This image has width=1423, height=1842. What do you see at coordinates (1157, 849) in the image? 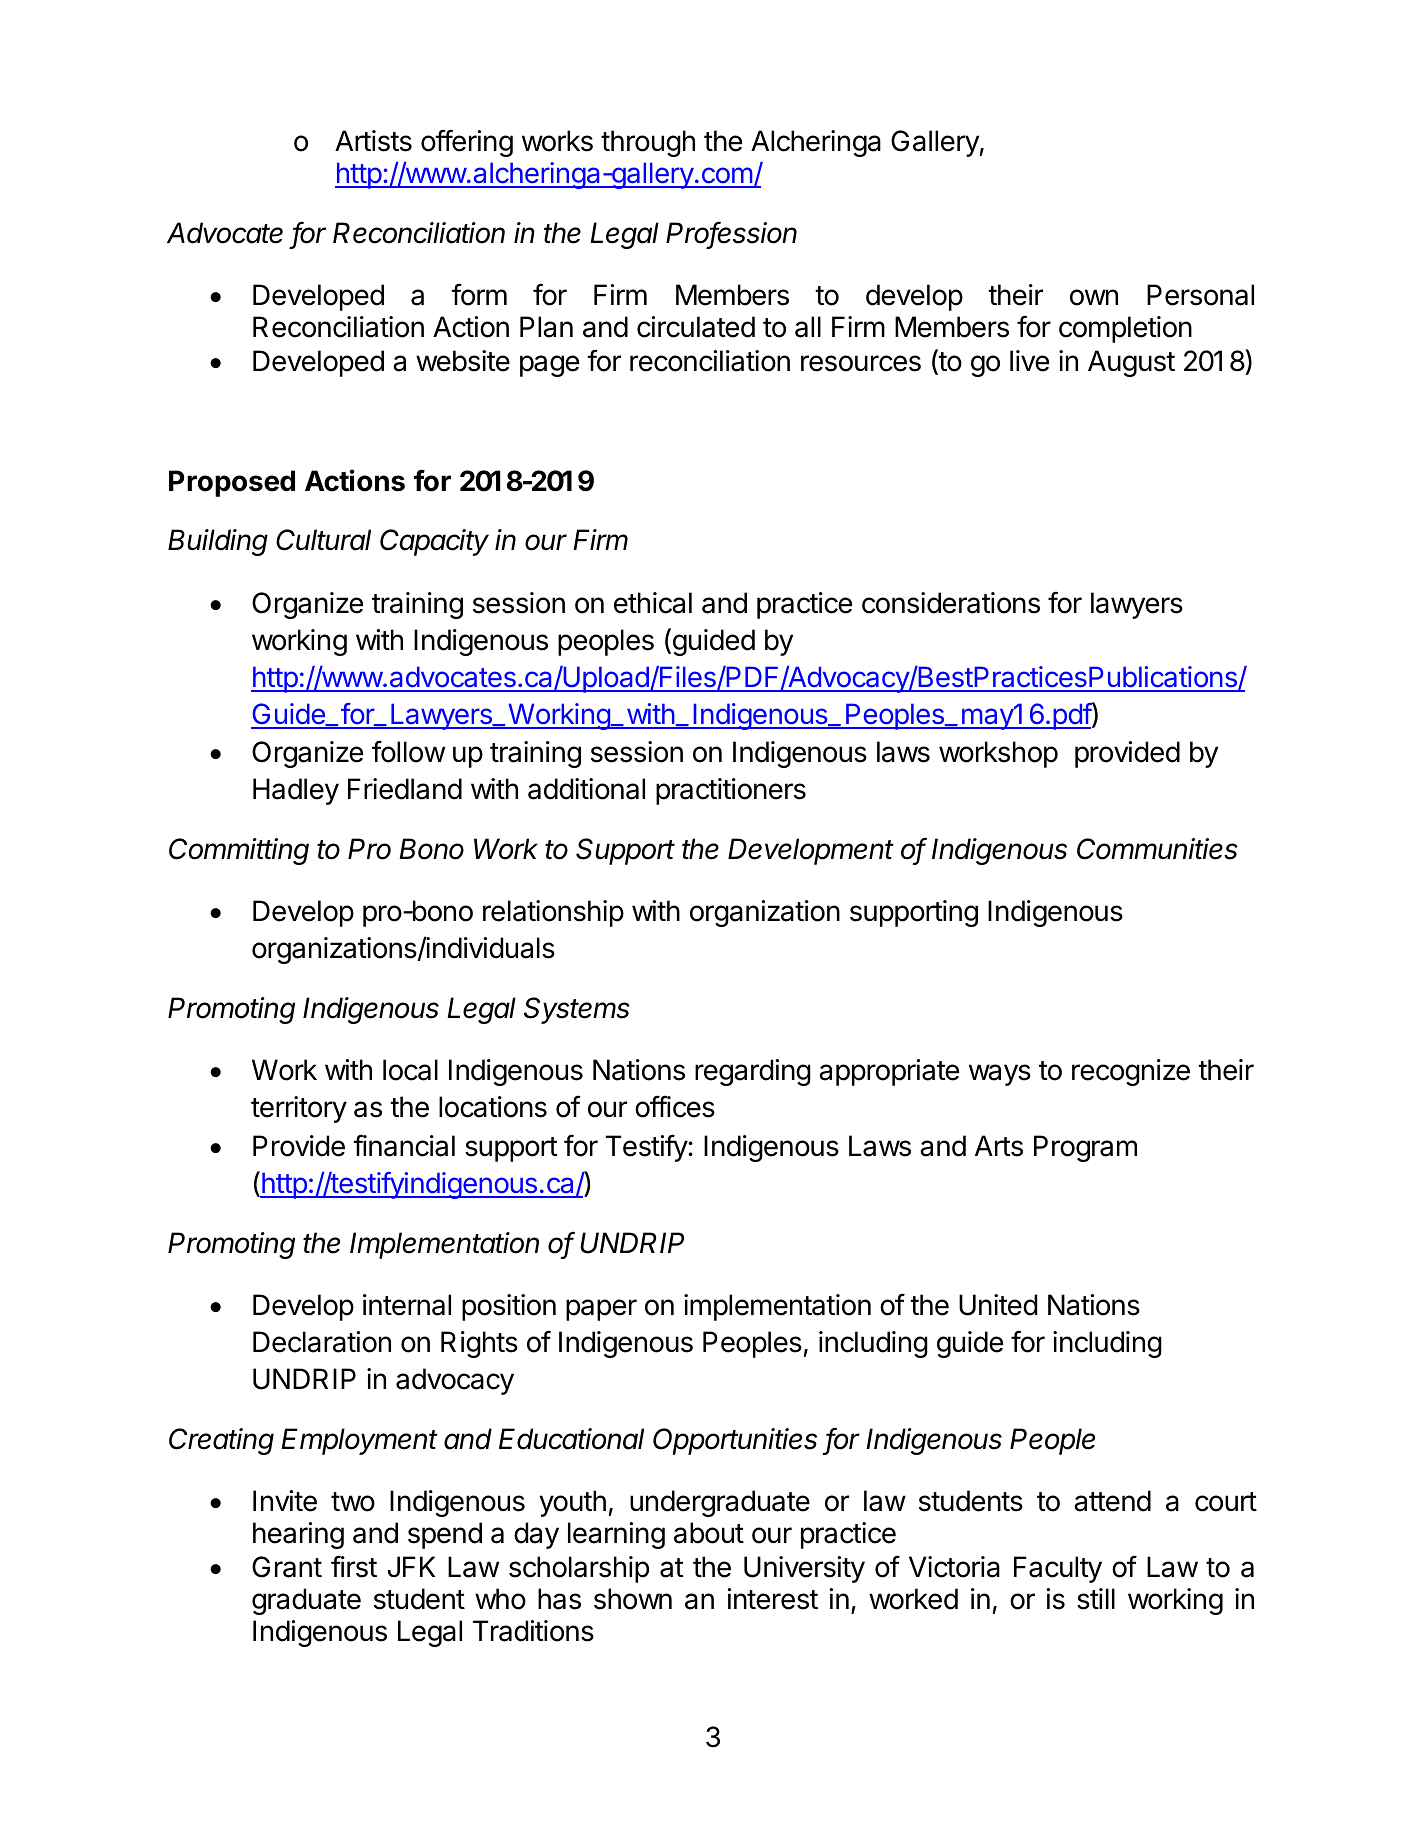
I see `Communities` at bounding box center [1157, 849].
